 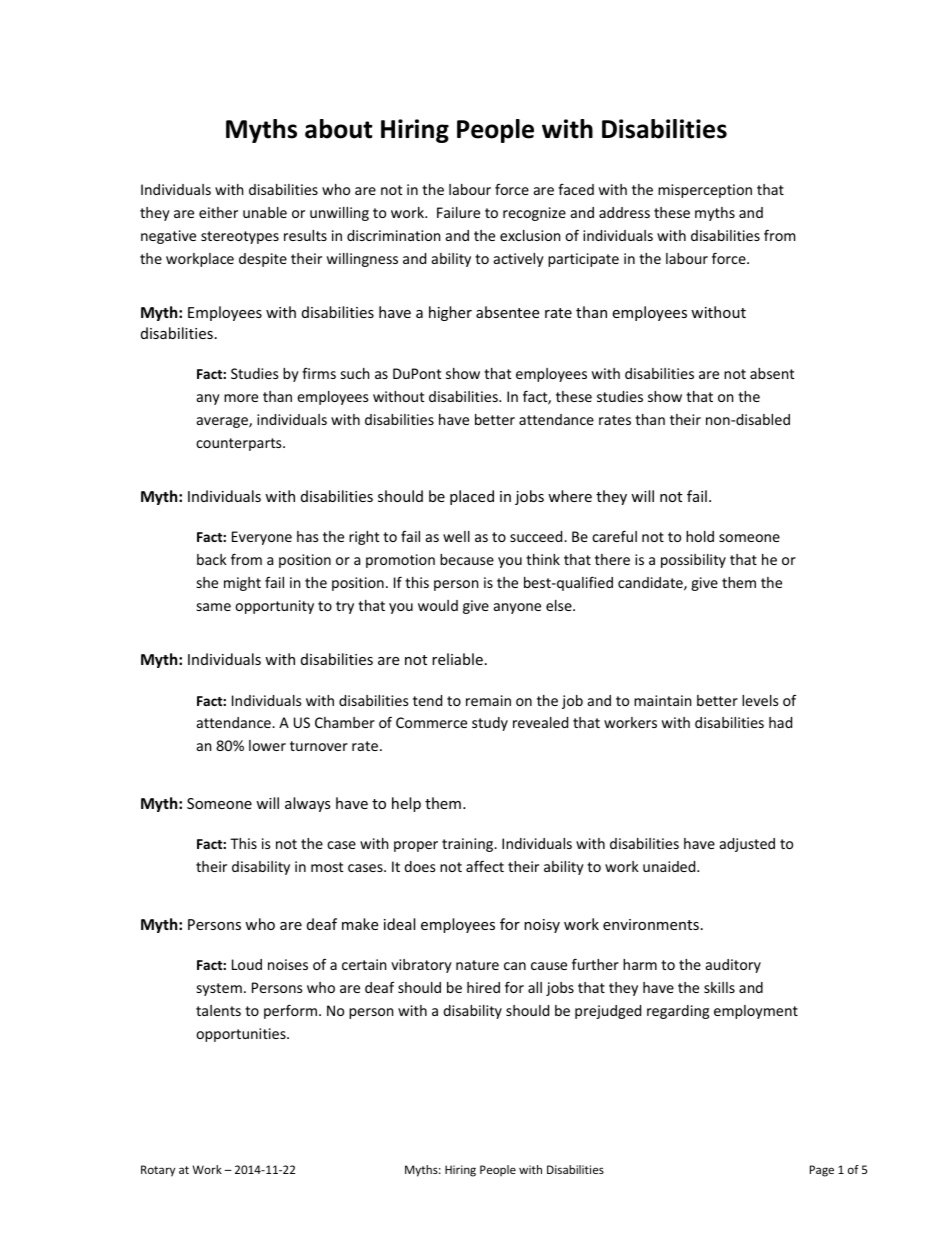 I want to click on training, so click(x=469, y=845).
